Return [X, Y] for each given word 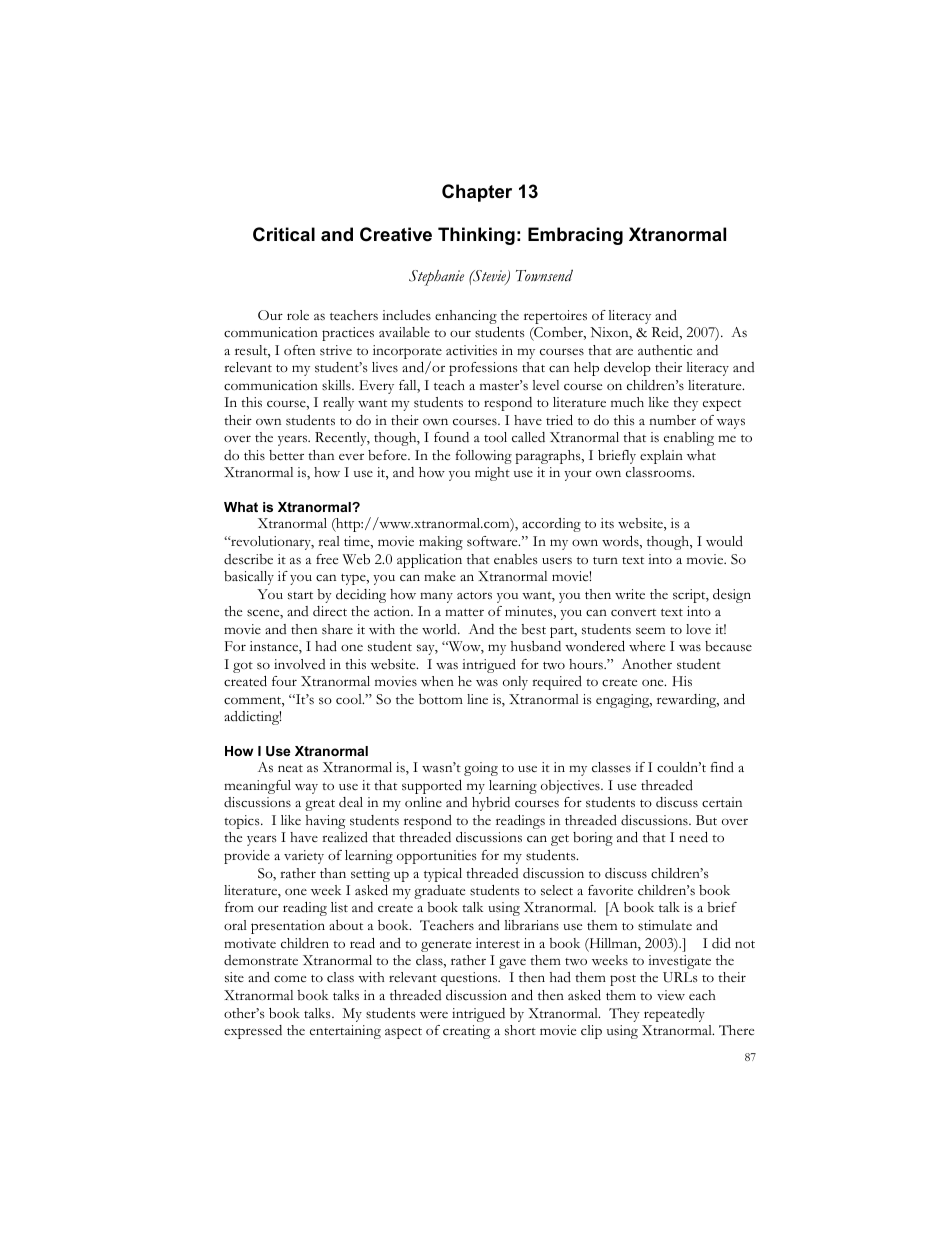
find [722, 767]
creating [466, 1032]
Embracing [575, 236]
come [290, 979]
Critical [284, 234]
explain [661, 457]
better [286, 455]
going [481, 769]
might [492, 474]
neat [290, 768]
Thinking [476, 236]
